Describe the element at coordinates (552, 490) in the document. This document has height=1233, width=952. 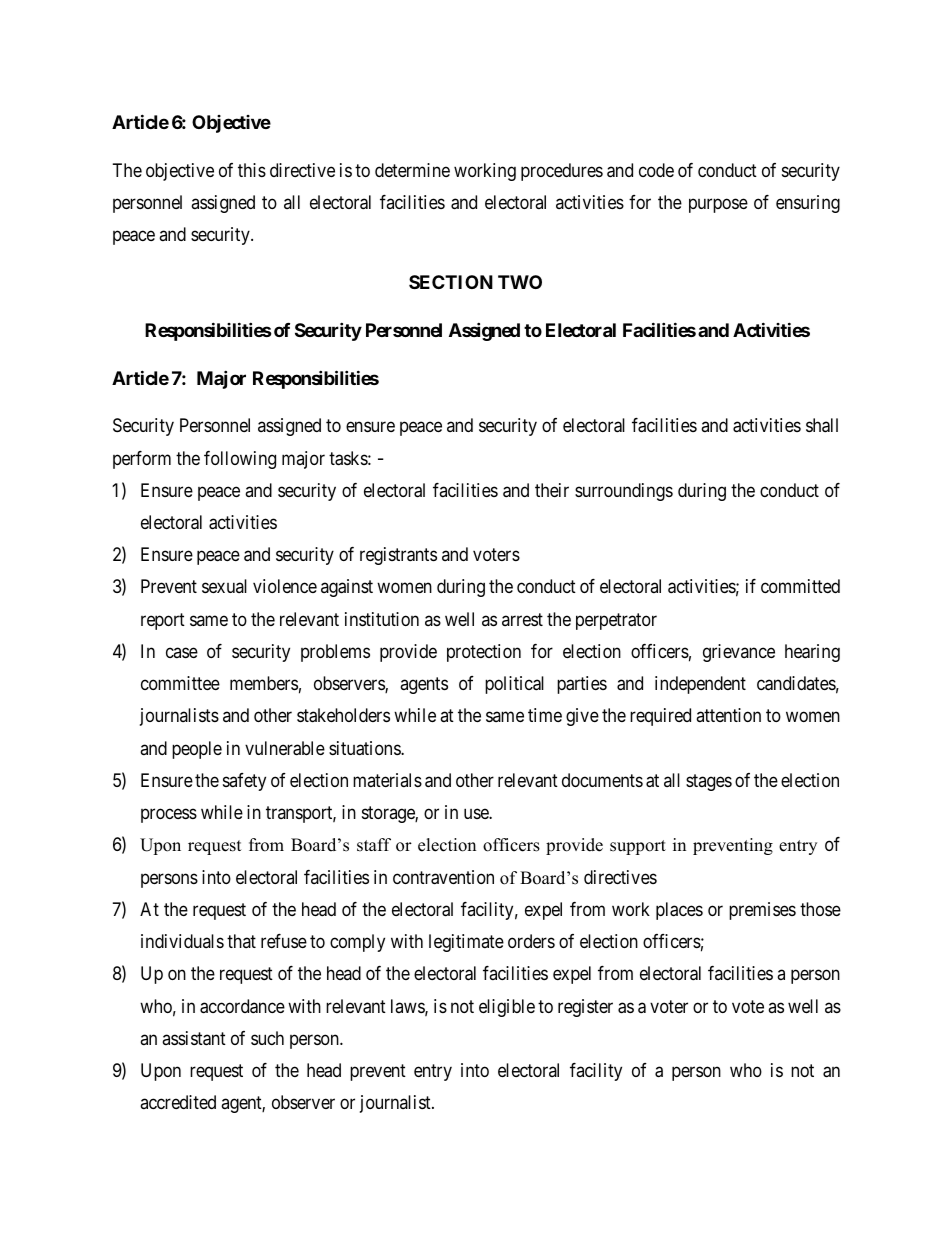
I see `their` at that location.
